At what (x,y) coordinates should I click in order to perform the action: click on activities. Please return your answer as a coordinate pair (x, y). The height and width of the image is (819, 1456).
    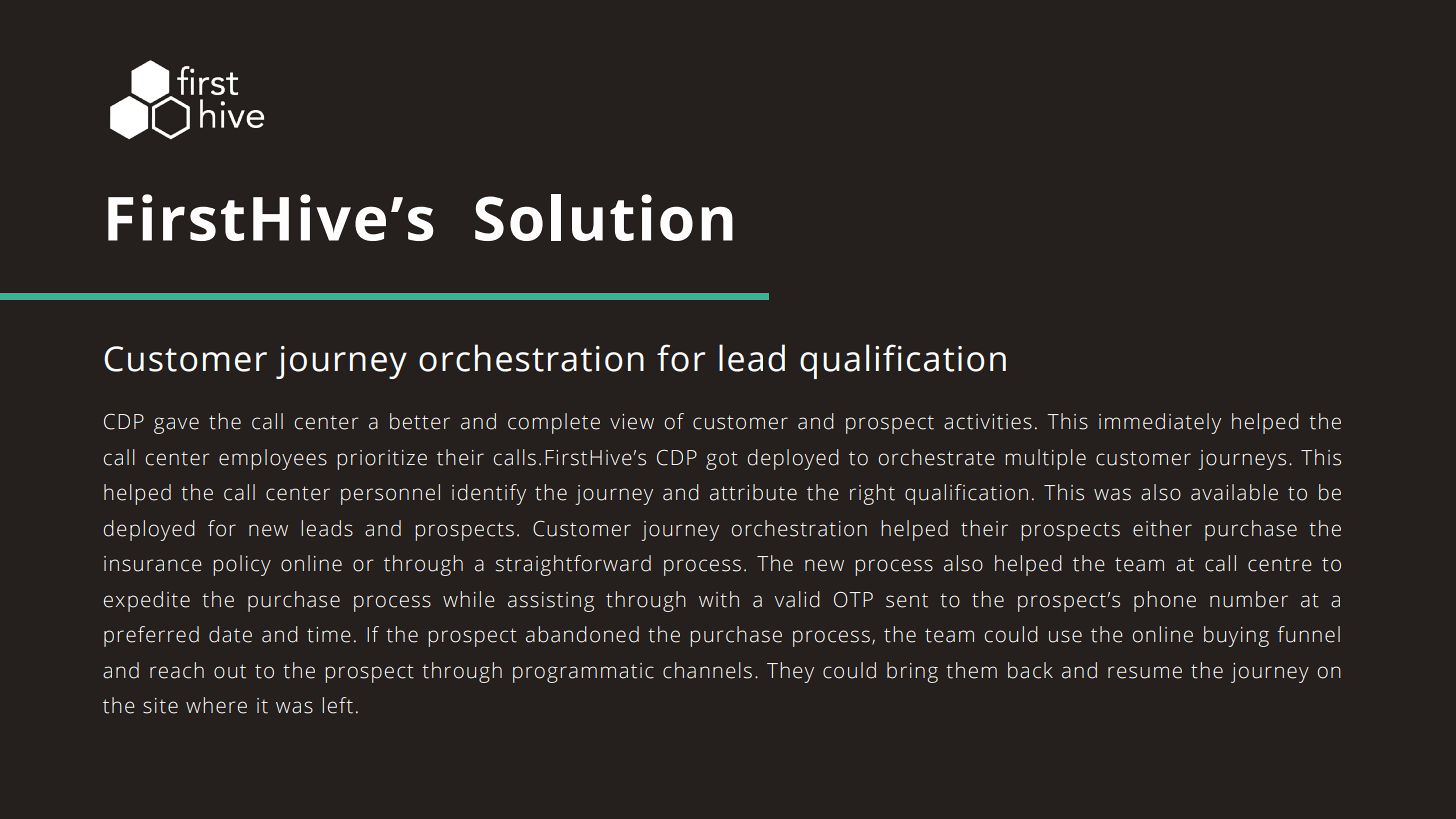
    Looking at the image, I should click on (988, 422).
